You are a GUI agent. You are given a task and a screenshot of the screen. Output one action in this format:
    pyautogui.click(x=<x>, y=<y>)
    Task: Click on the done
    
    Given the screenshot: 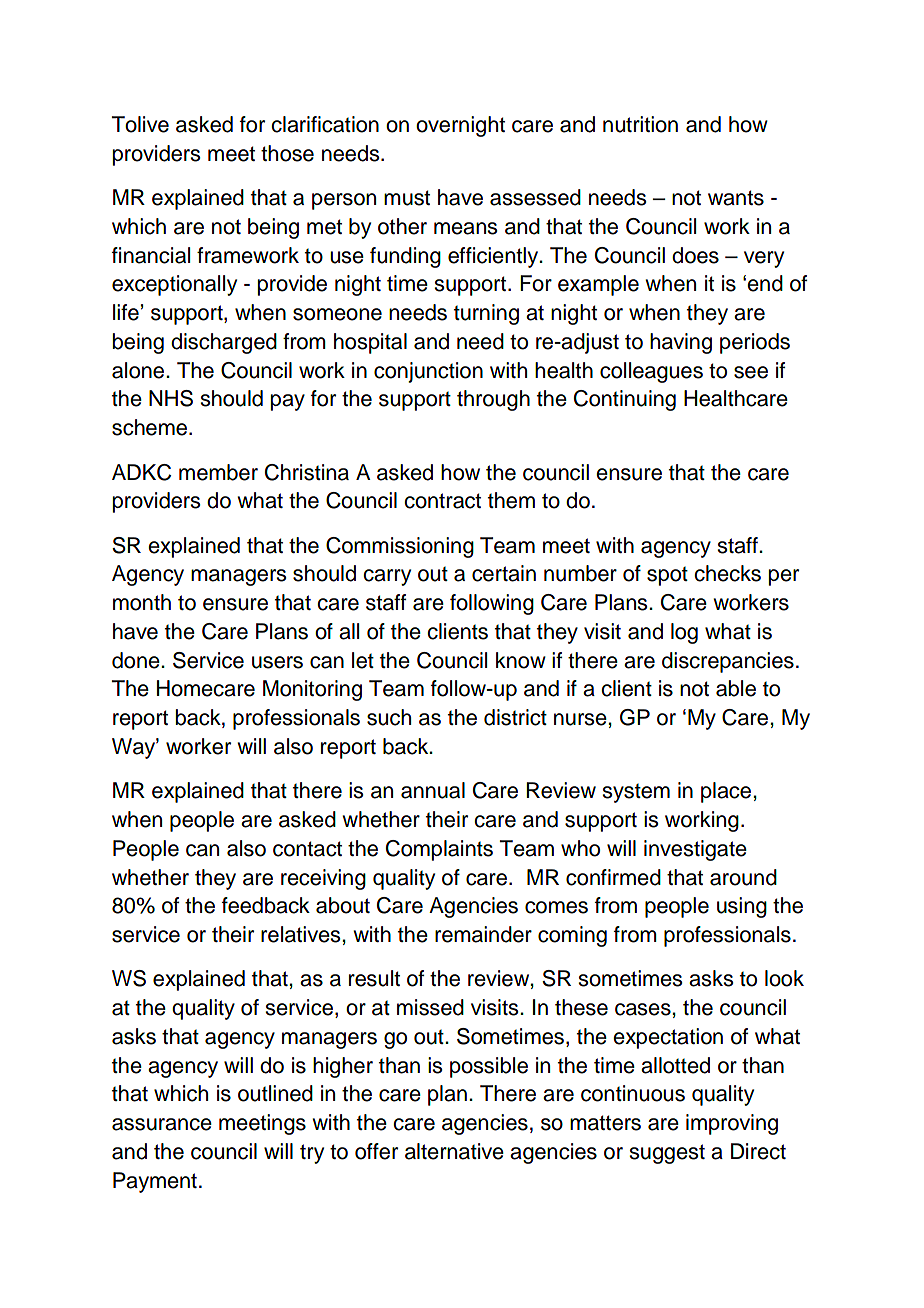 What is the action you would take?
    pyautogui.click(x=137, y=660)
